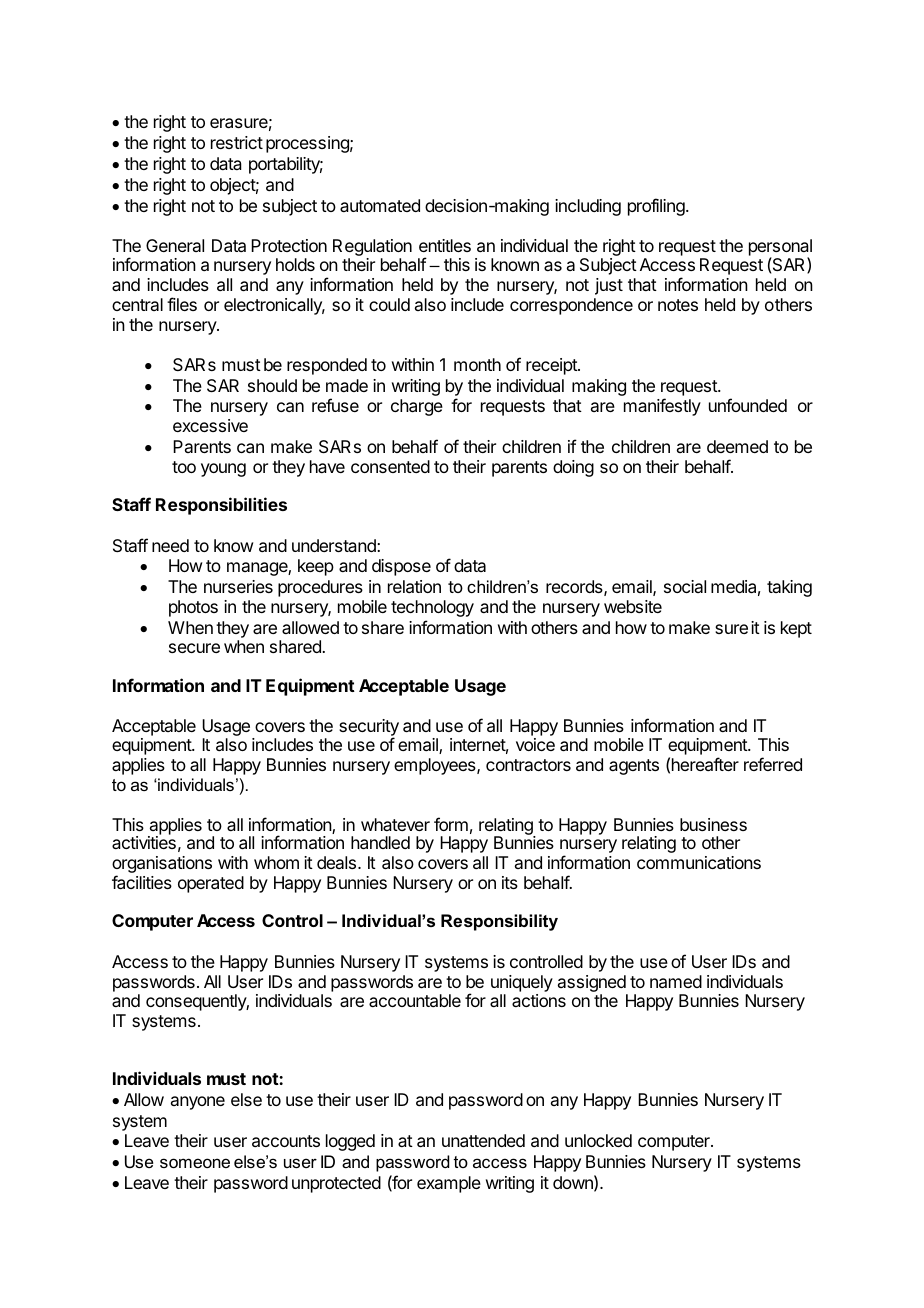 This image has width=924, height=1308. What do you see at coordinates (445, 245) in the image?
I see `entitles` at bounding box center [445, 245].
